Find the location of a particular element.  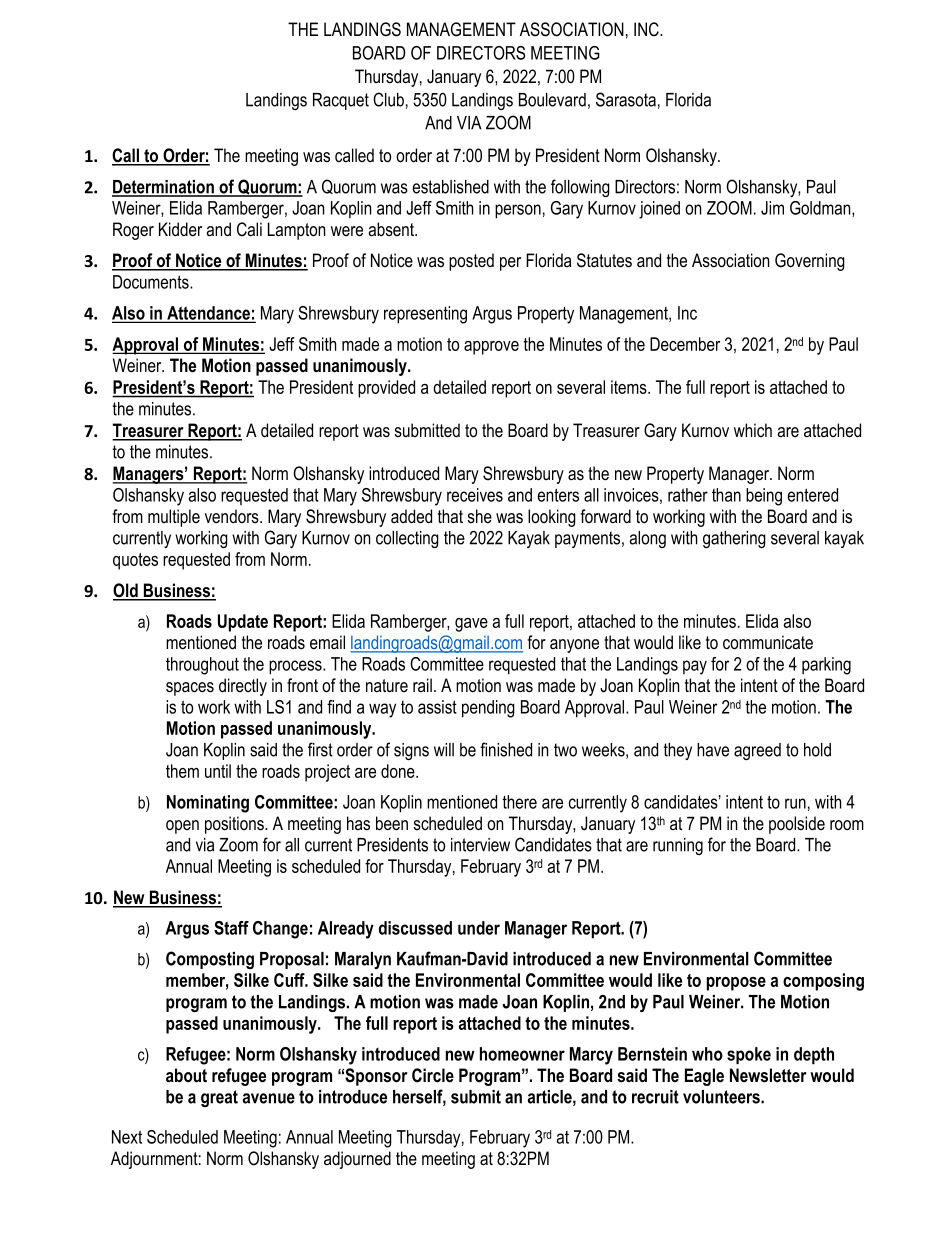

agreed is located at coordinates (757, 751).
